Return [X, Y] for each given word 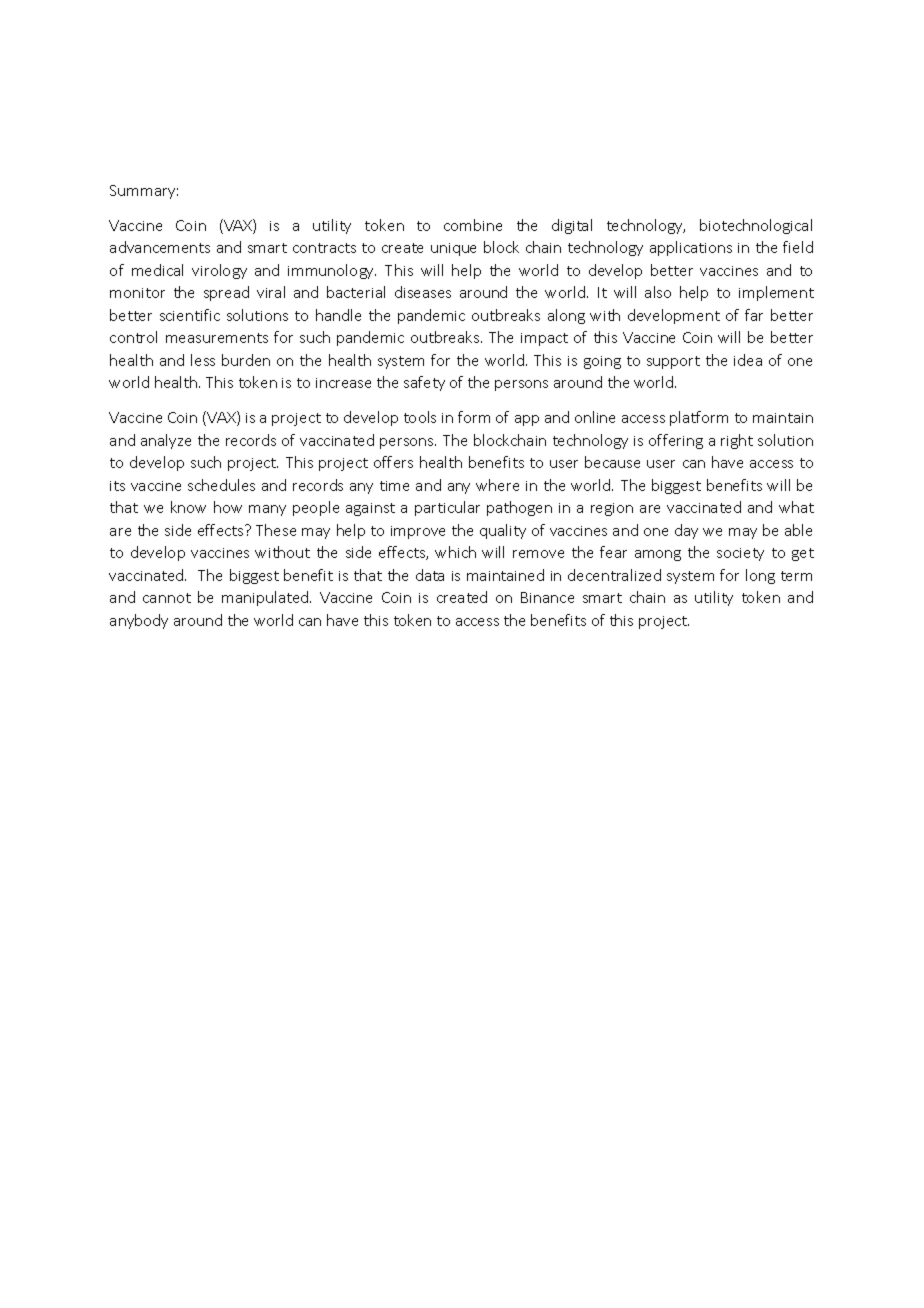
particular [447, 508]
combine [473, 225]
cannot [167, 598]
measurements [217, 338]
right [737, 441]
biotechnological [756, 226]
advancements [160, 247]
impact [544, 339]
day [686, 531]
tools [420, 417]
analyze [166, 441]
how [228, 507]
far [754, 315]
